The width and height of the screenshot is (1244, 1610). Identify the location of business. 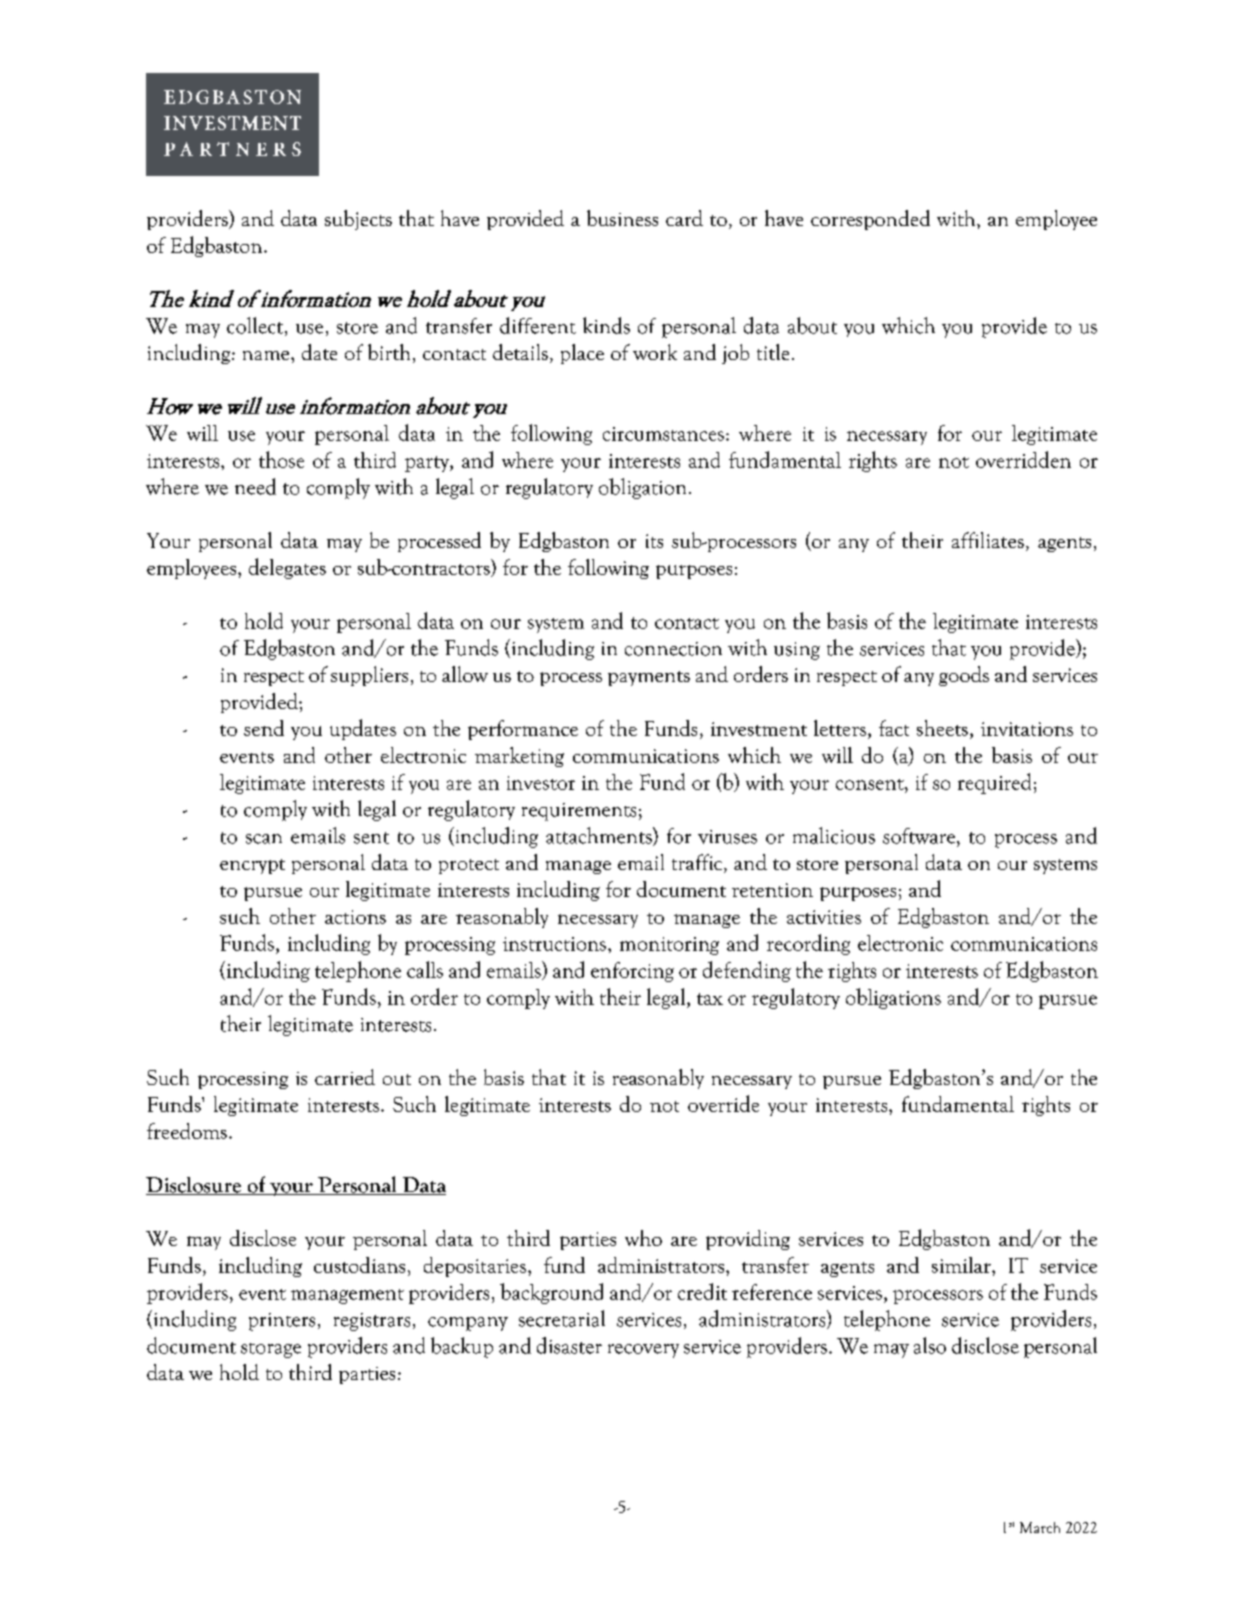
(622, 218).
